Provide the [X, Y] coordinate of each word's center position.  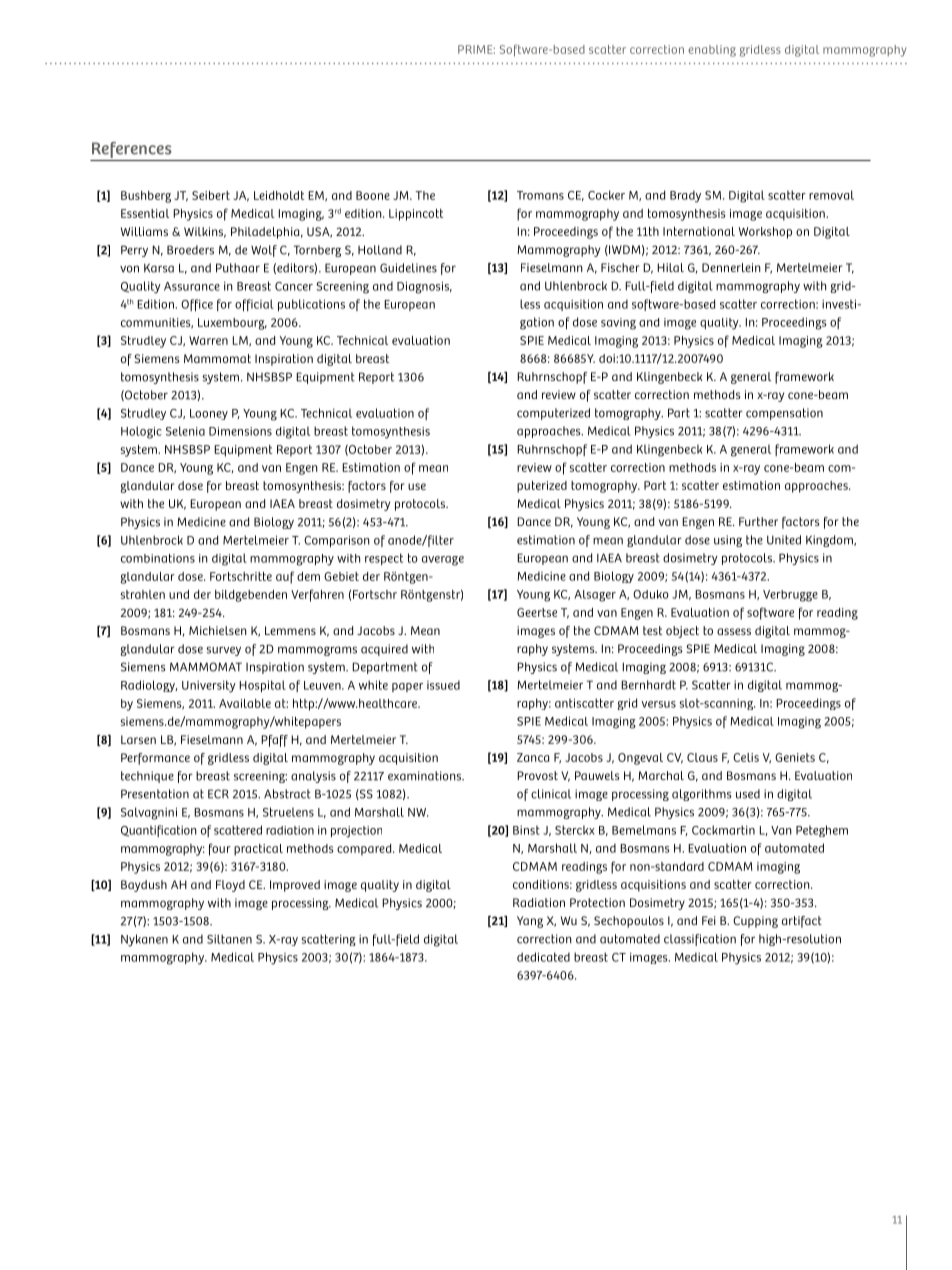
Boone [373, 195]
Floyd [230, 886]
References [132, 150]
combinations [158, 558]
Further [758, 521]
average [443, 561]
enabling [712, 51]
